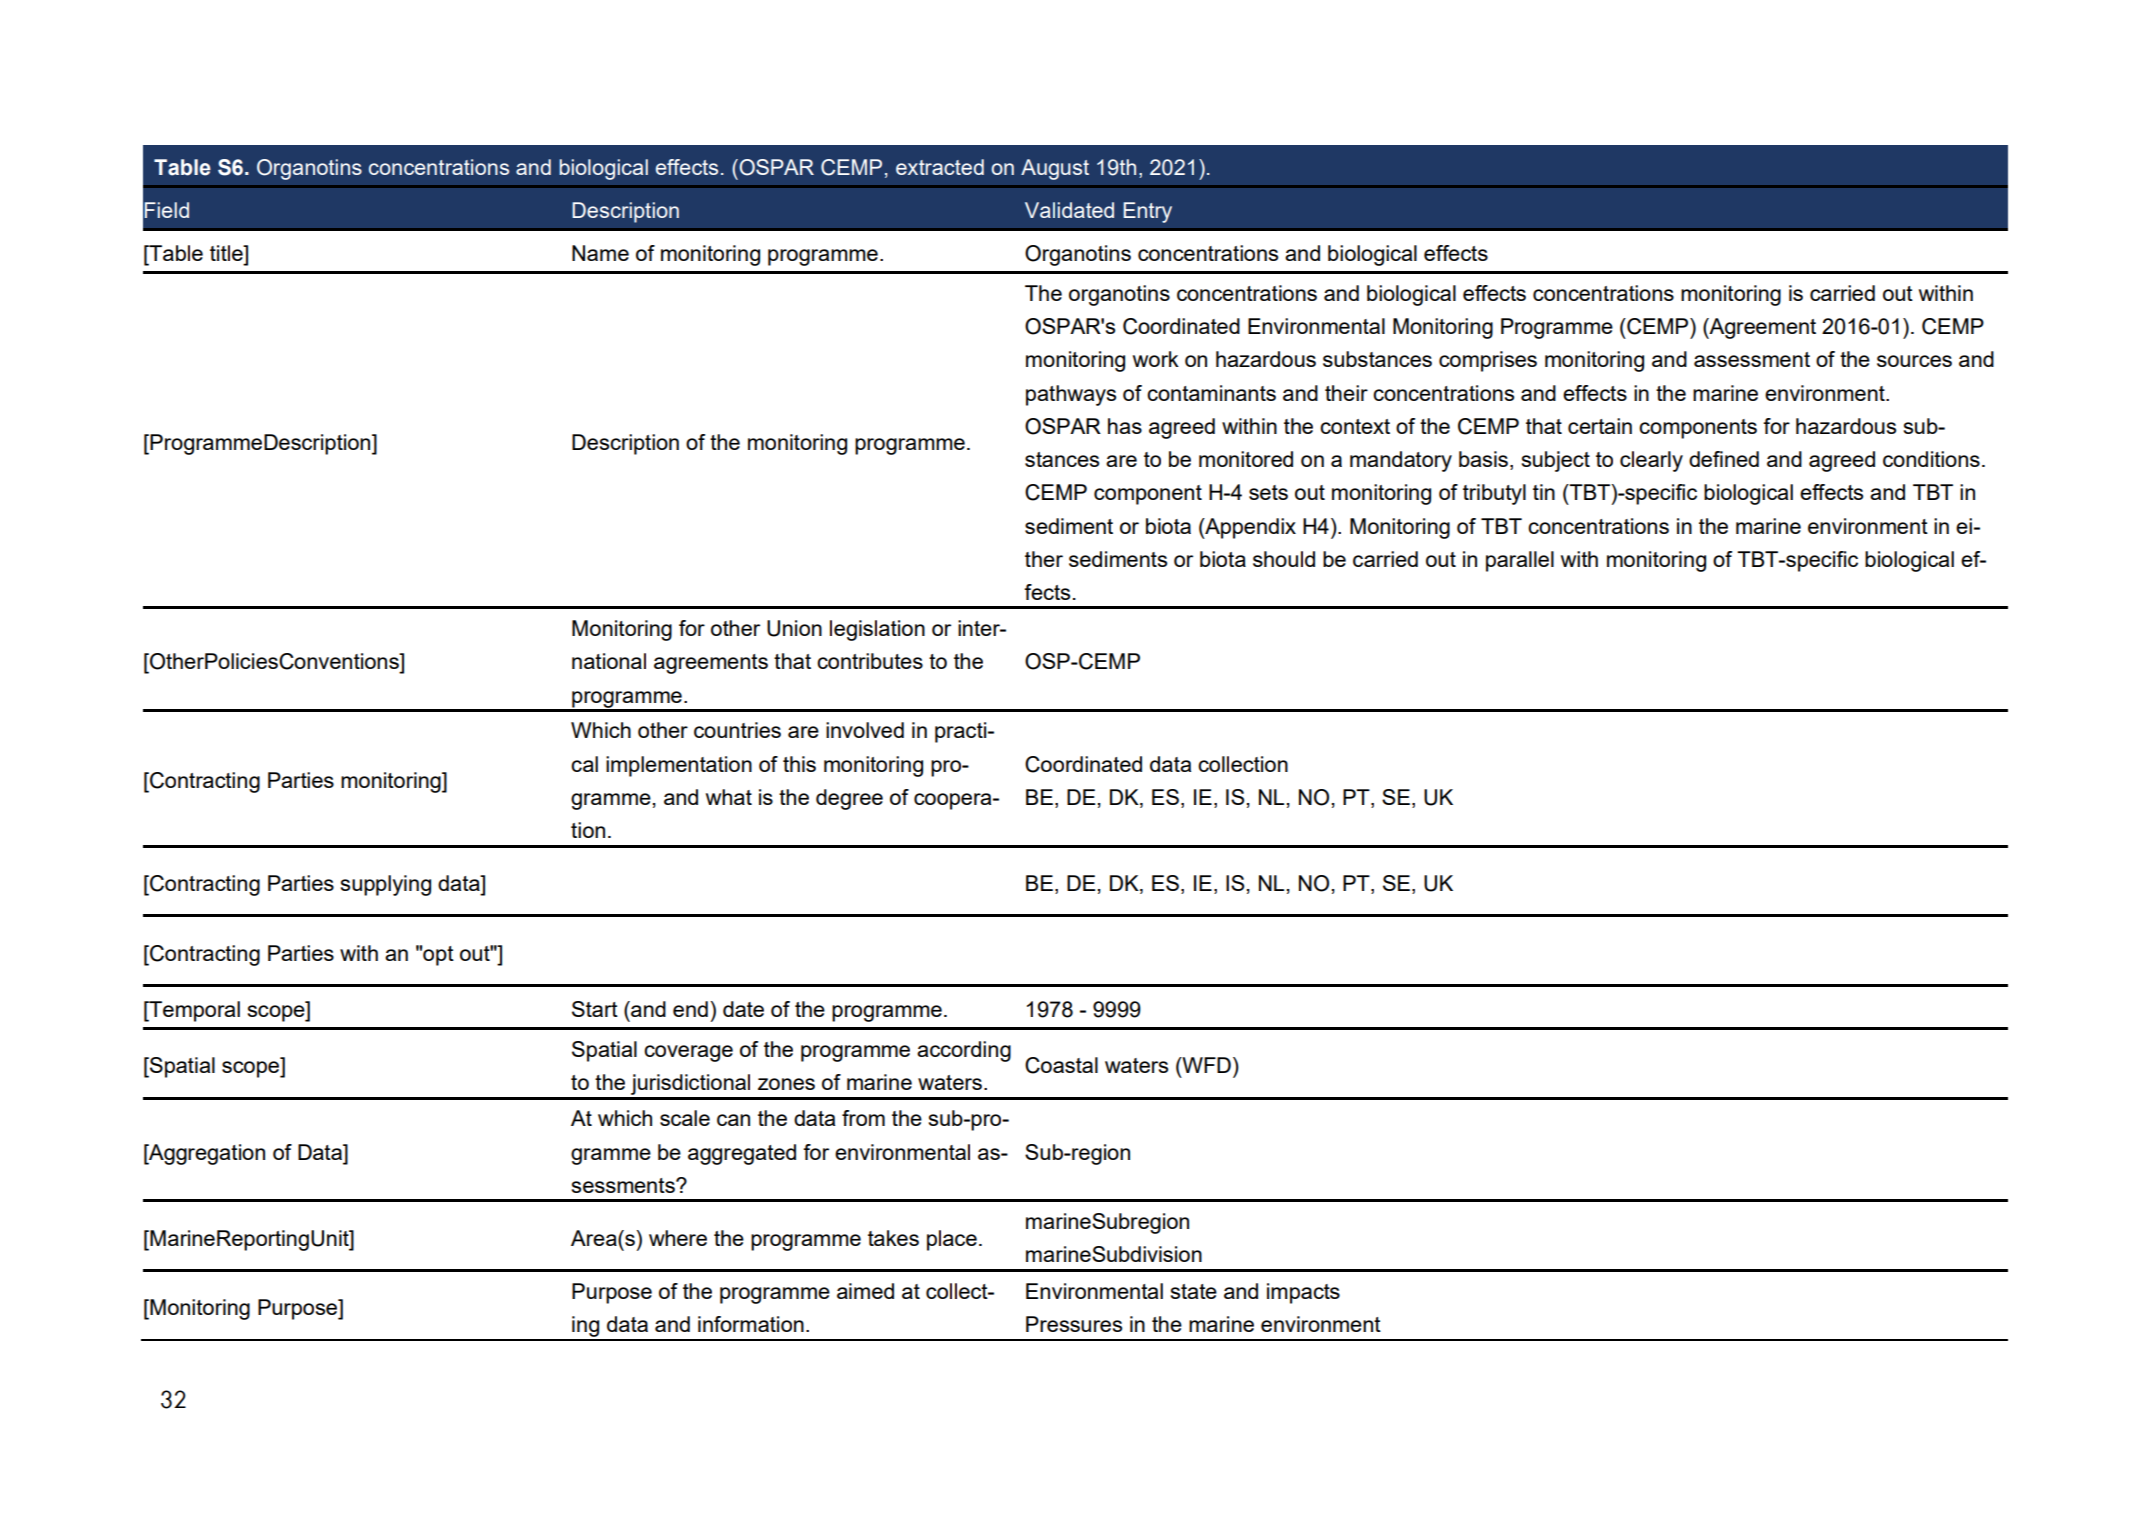 The image size is (2155, 1524). What do you see at coordinates (1147, 212) in the screenshot?
I see `Entry` at bounding box center [1147, 212].
